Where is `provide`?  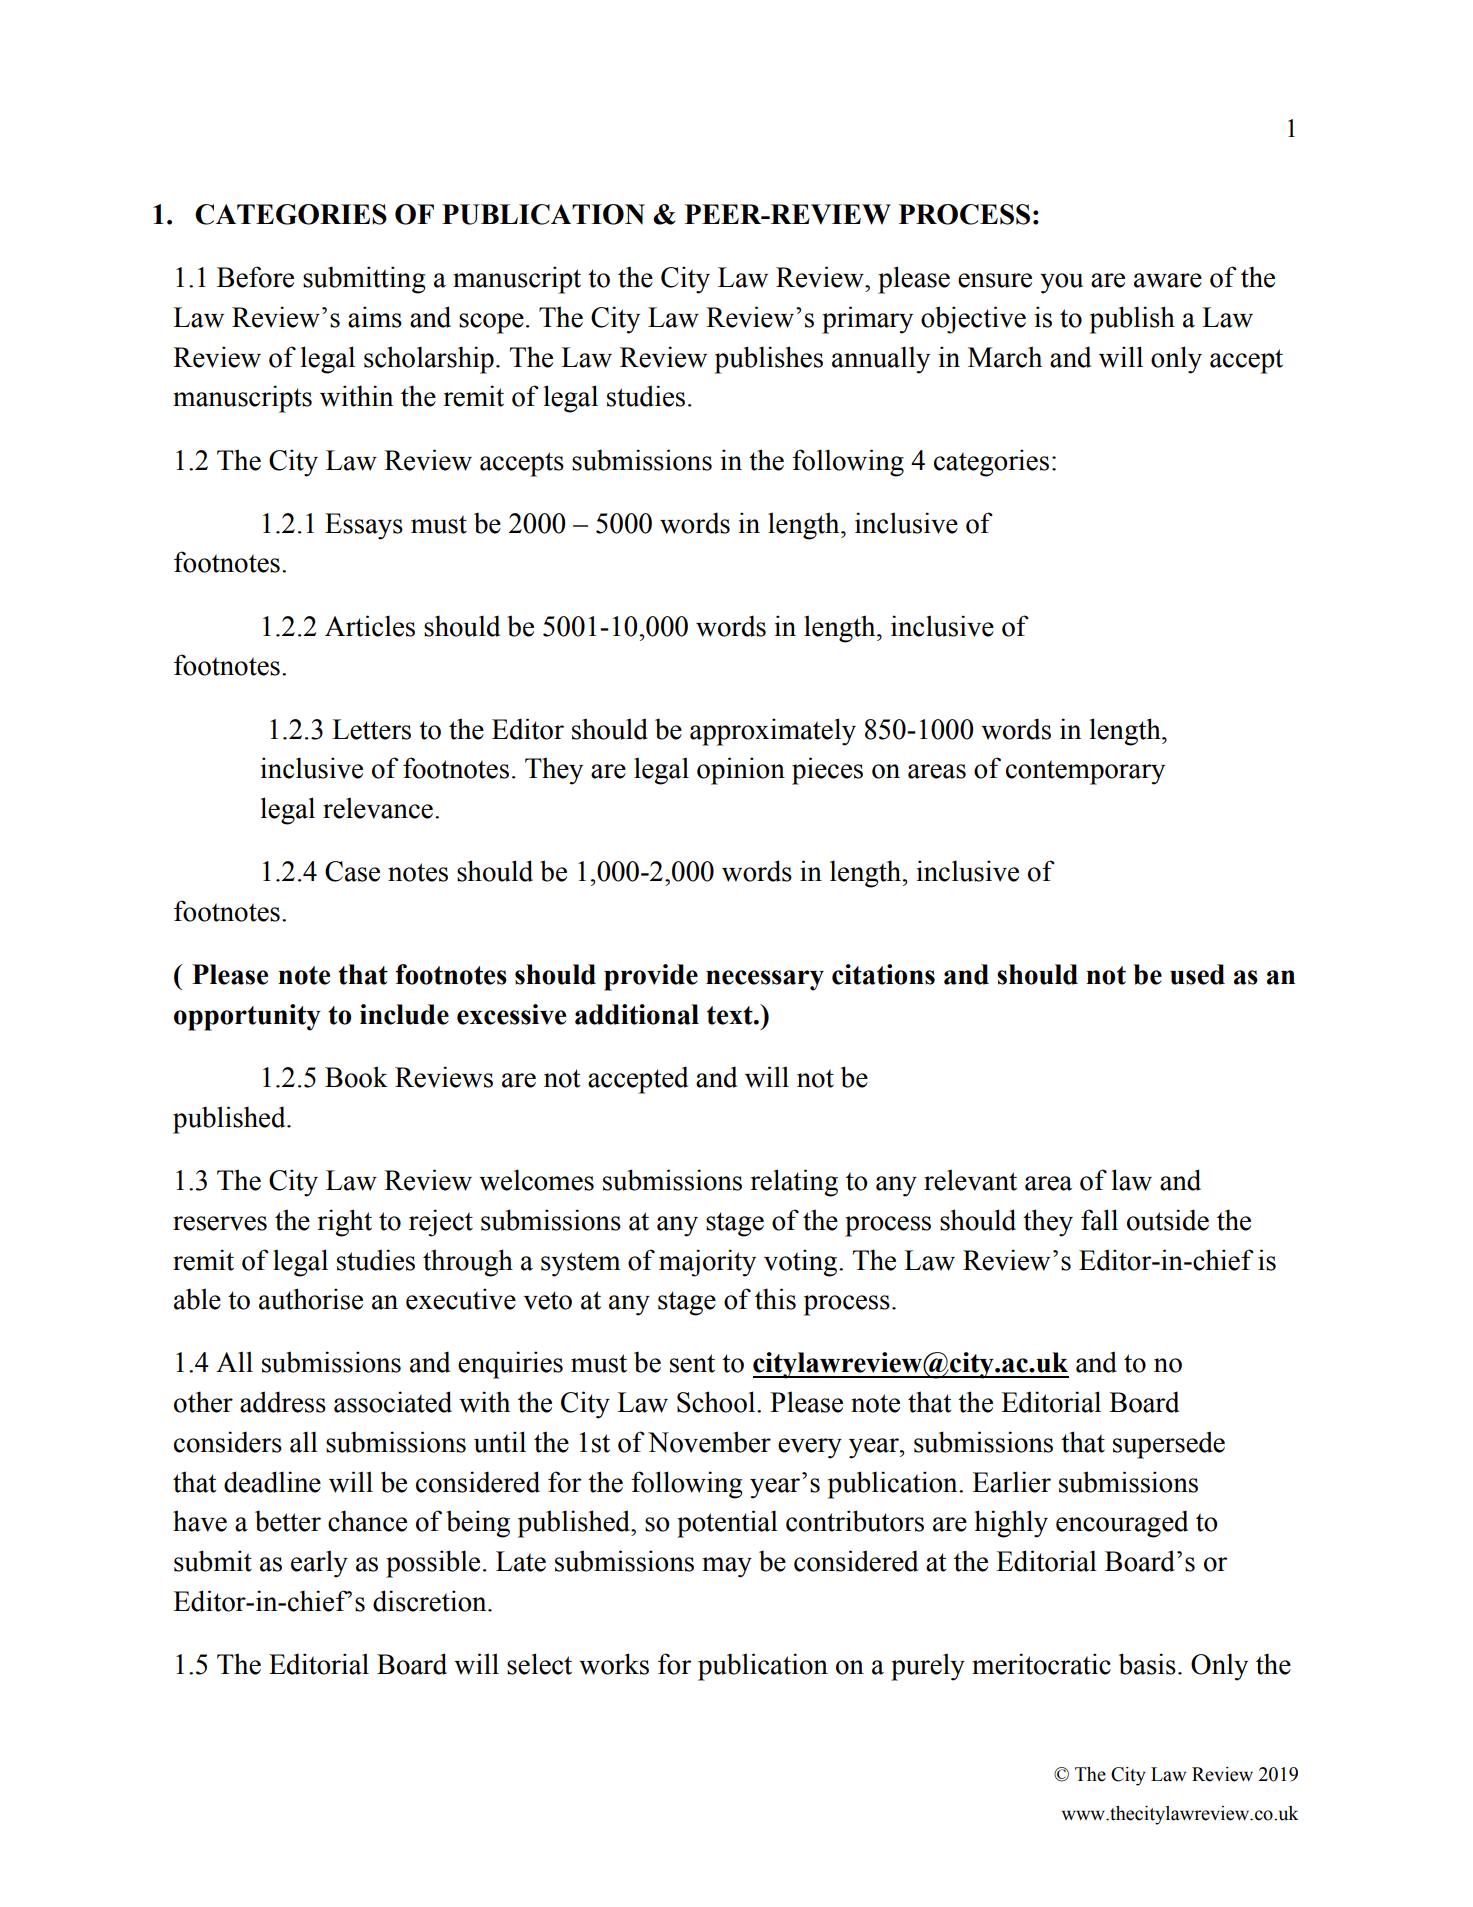 provide is located at coordinates (651, 977).
